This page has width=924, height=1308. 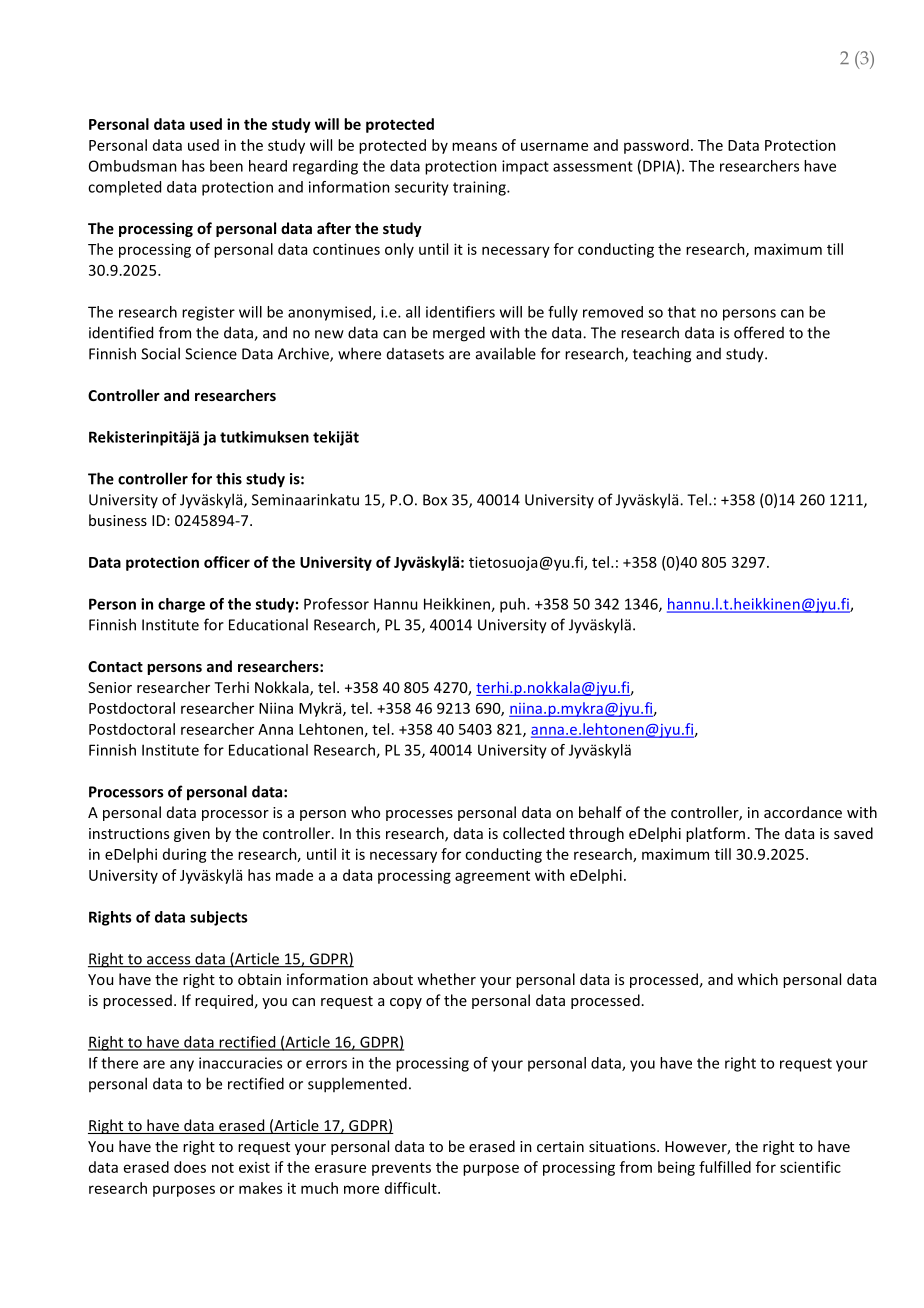 I want to click on business, so click(x=118, y=520).
